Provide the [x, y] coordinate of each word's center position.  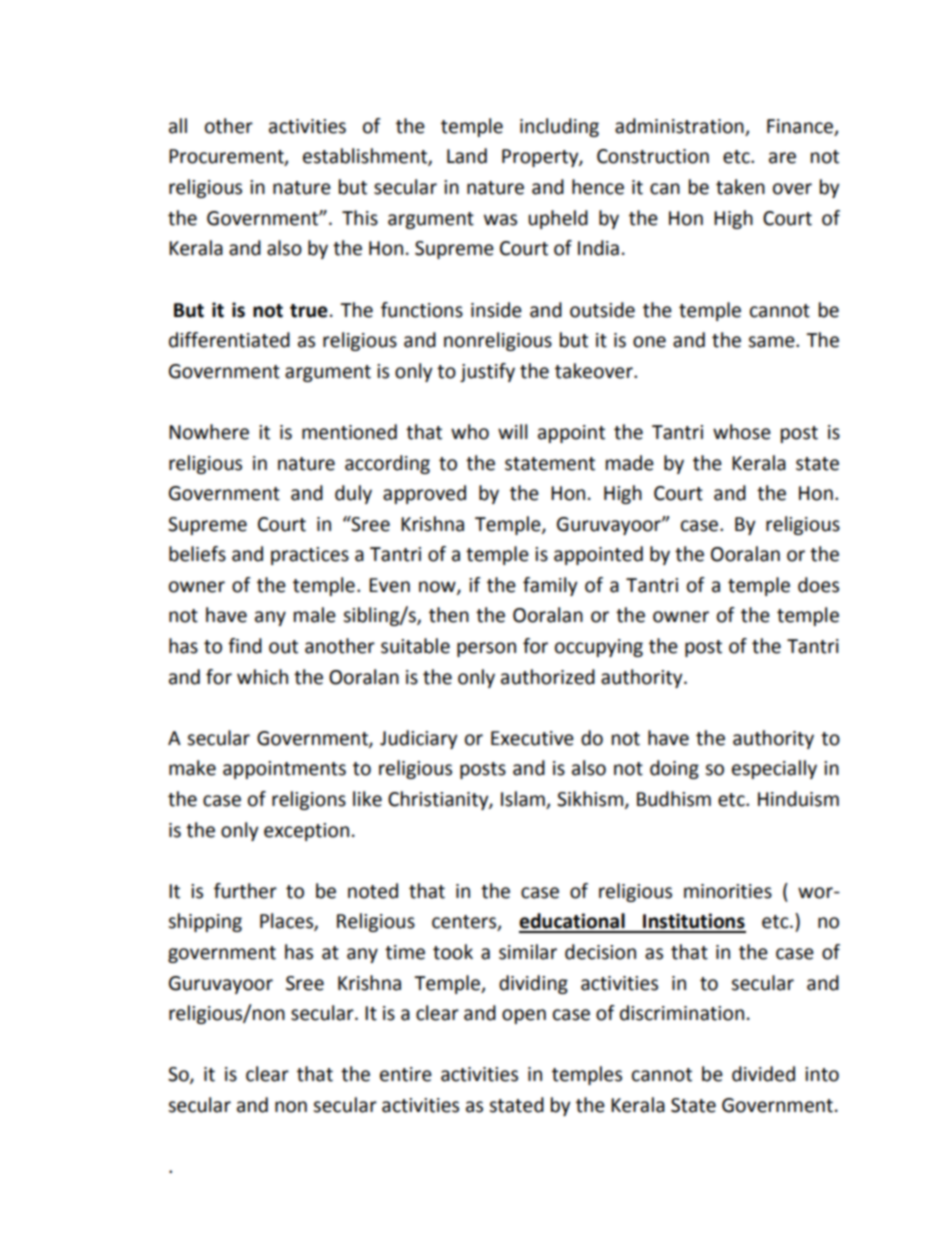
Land [467, 156]
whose [742, 432]
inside [496, 310]
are [782, 158]
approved [424, 494]
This [360, 218]
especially [774, 769]
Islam [524, 800]
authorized [548, 677]
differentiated [229, 340]
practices [310, 556]
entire [406, 1074]
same [772, 342]
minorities [728, 891]
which [262, 677]
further [245, 891]
